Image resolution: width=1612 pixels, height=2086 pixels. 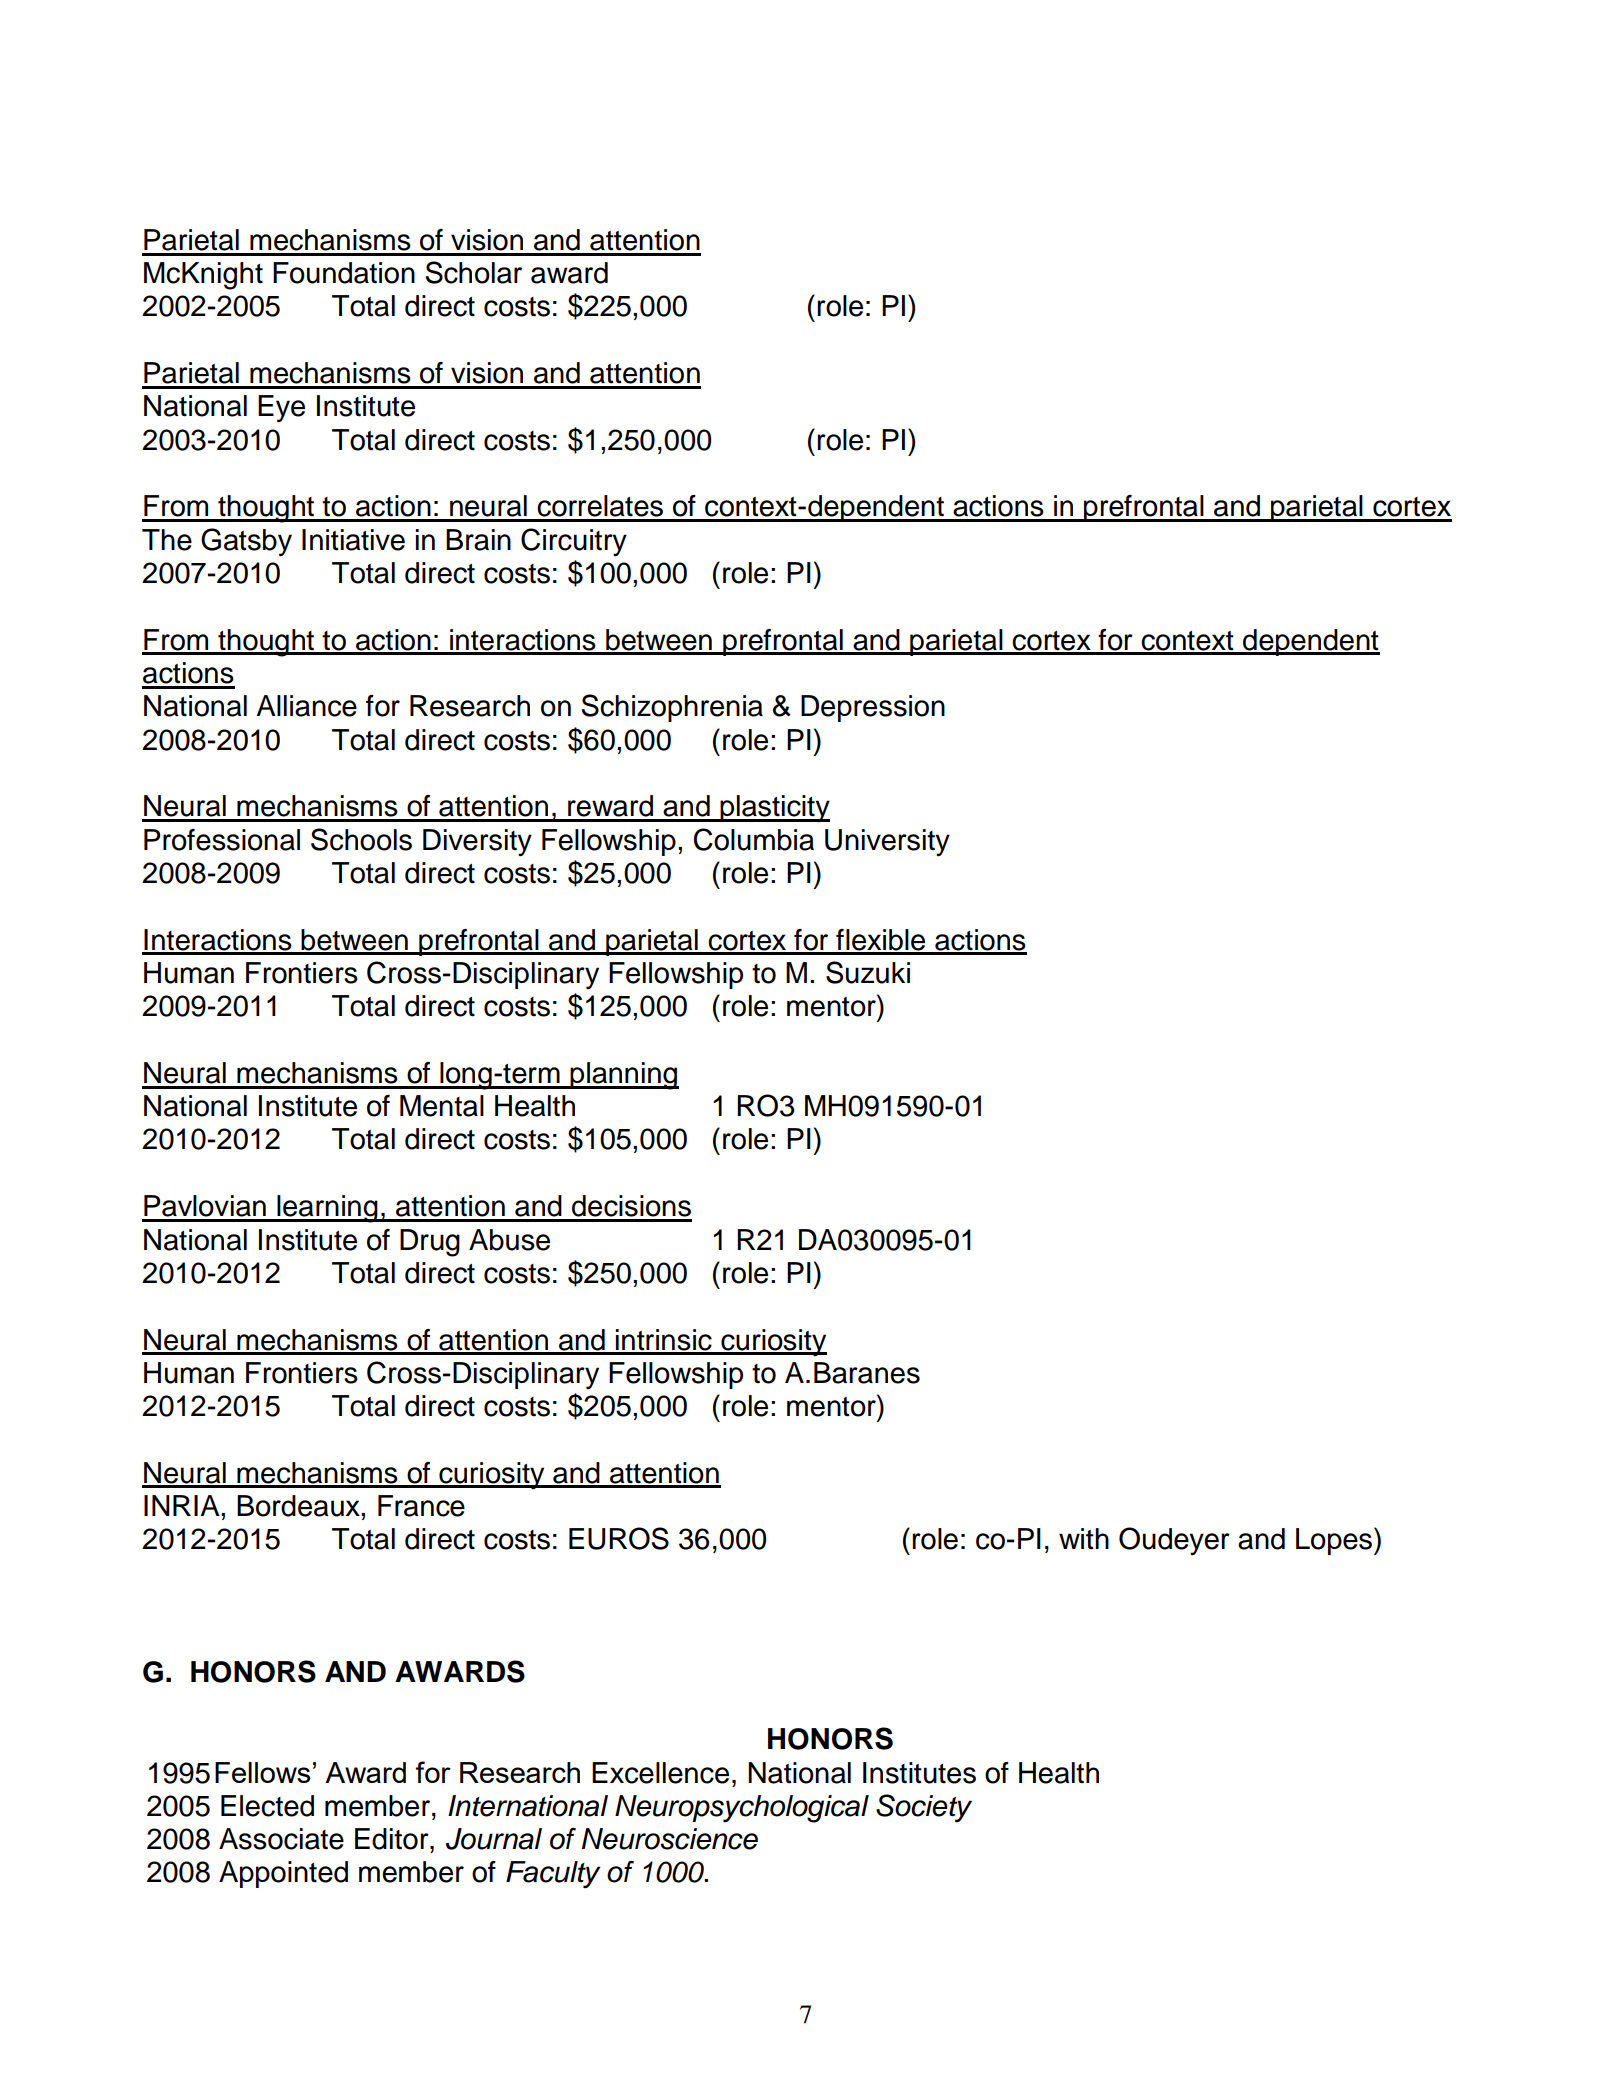 I want to click on France, so click(x=421, y=1506).
